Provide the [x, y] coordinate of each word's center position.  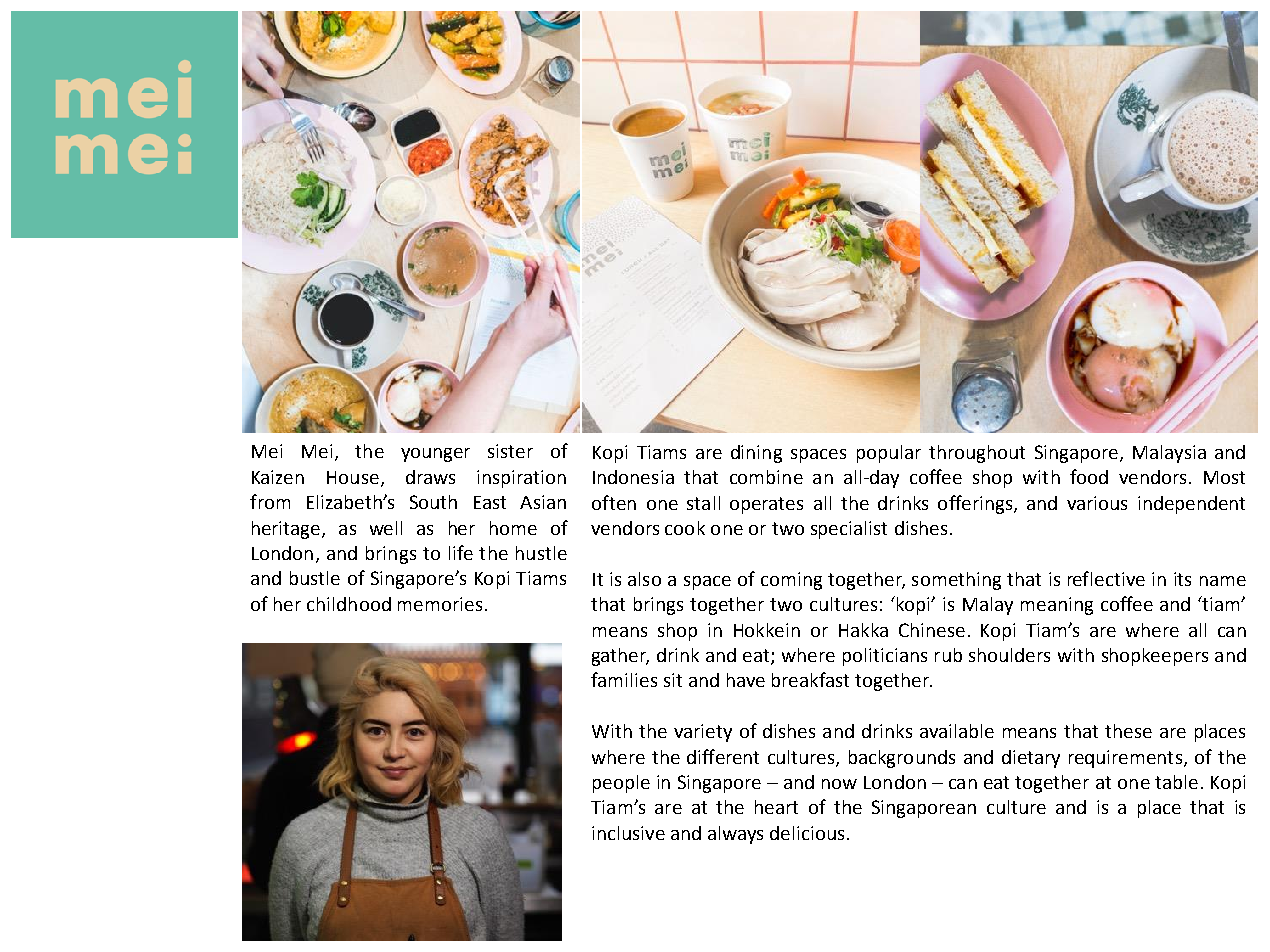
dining [756, 454]
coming [791, 581]
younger [435, 455]
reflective [1106, 578]
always [735, 835]
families [624, 679]
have [746, 680]
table [1176, 782]
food [1089, 476]
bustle [315, 578]
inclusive [628, 833]
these [1128, 731]
